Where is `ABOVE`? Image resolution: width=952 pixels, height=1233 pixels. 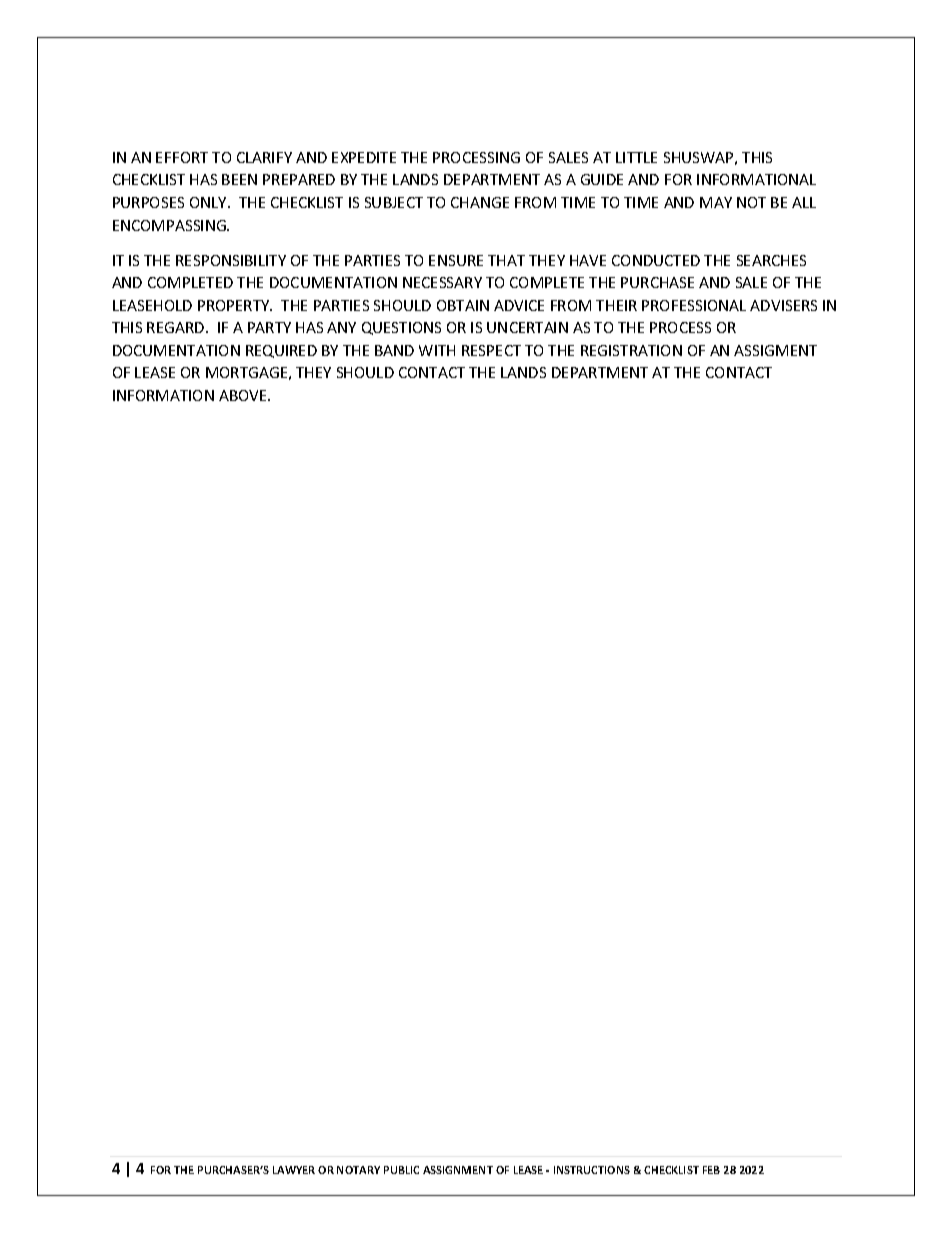 ABOVE is located at coordinates (244, 395).
